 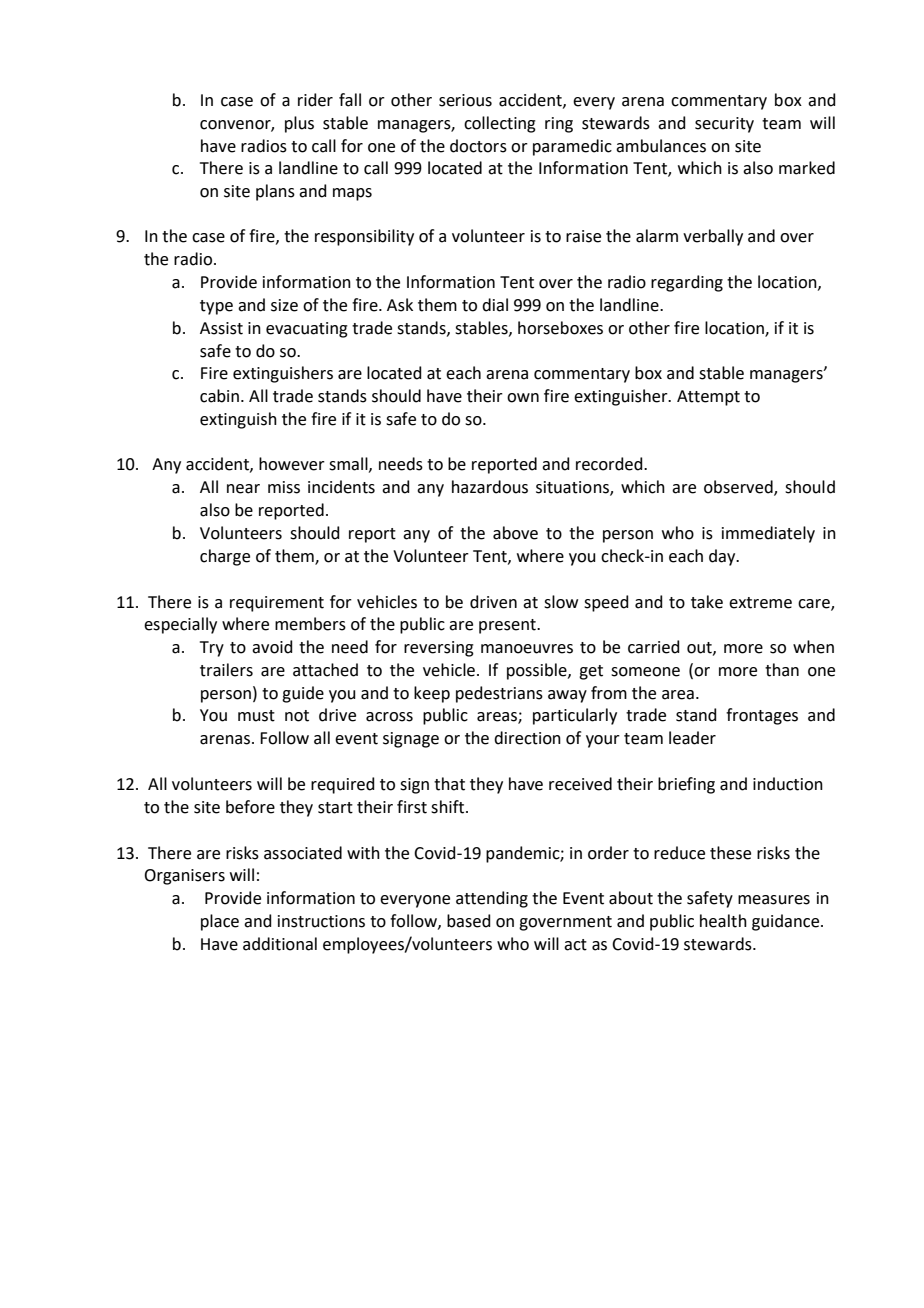 What do you see at coordinates (527, 649) in the screenshot?
I see `manoeuvres` at bounding box center [527, 649].
